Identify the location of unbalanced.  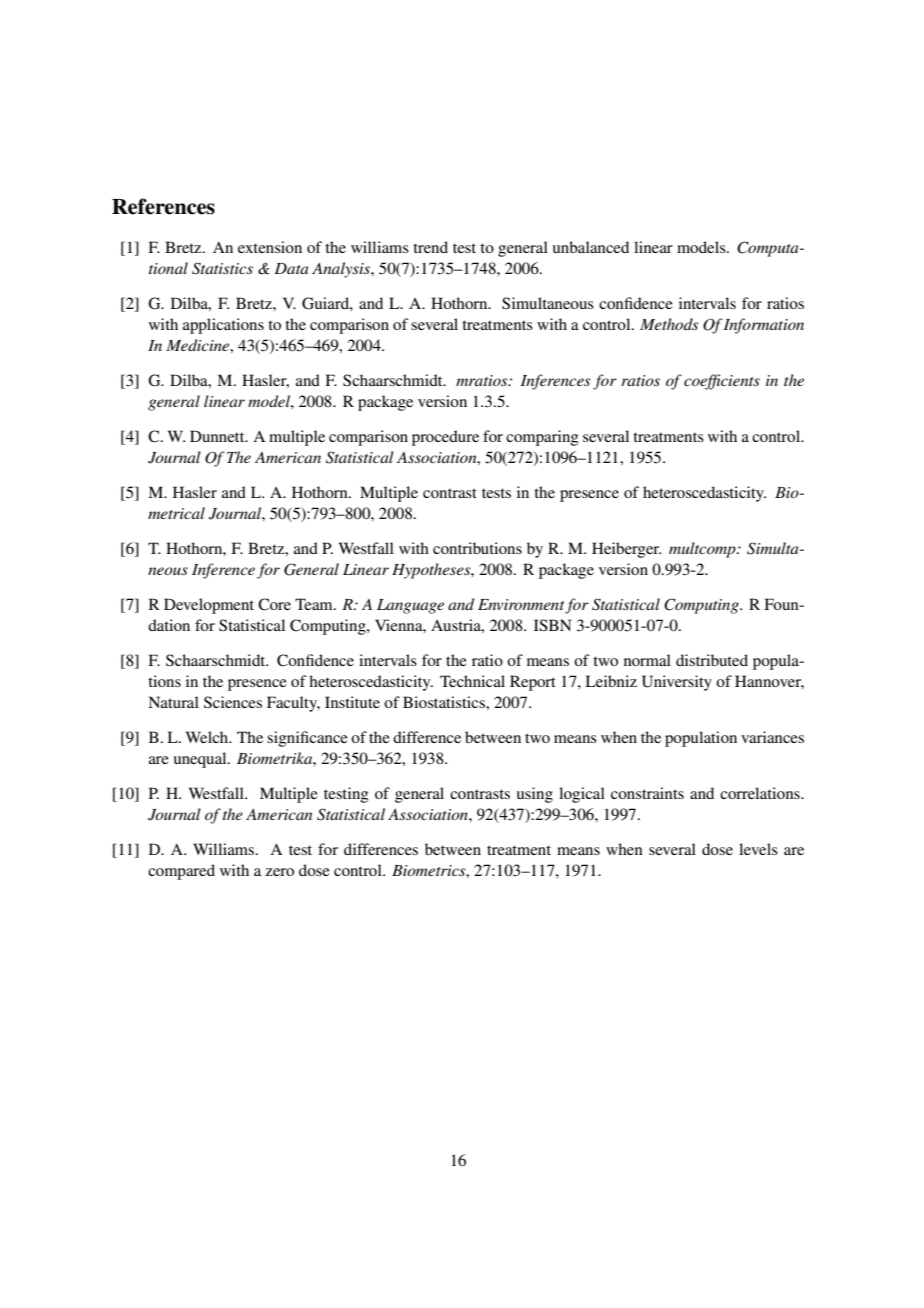
(591, 247).
